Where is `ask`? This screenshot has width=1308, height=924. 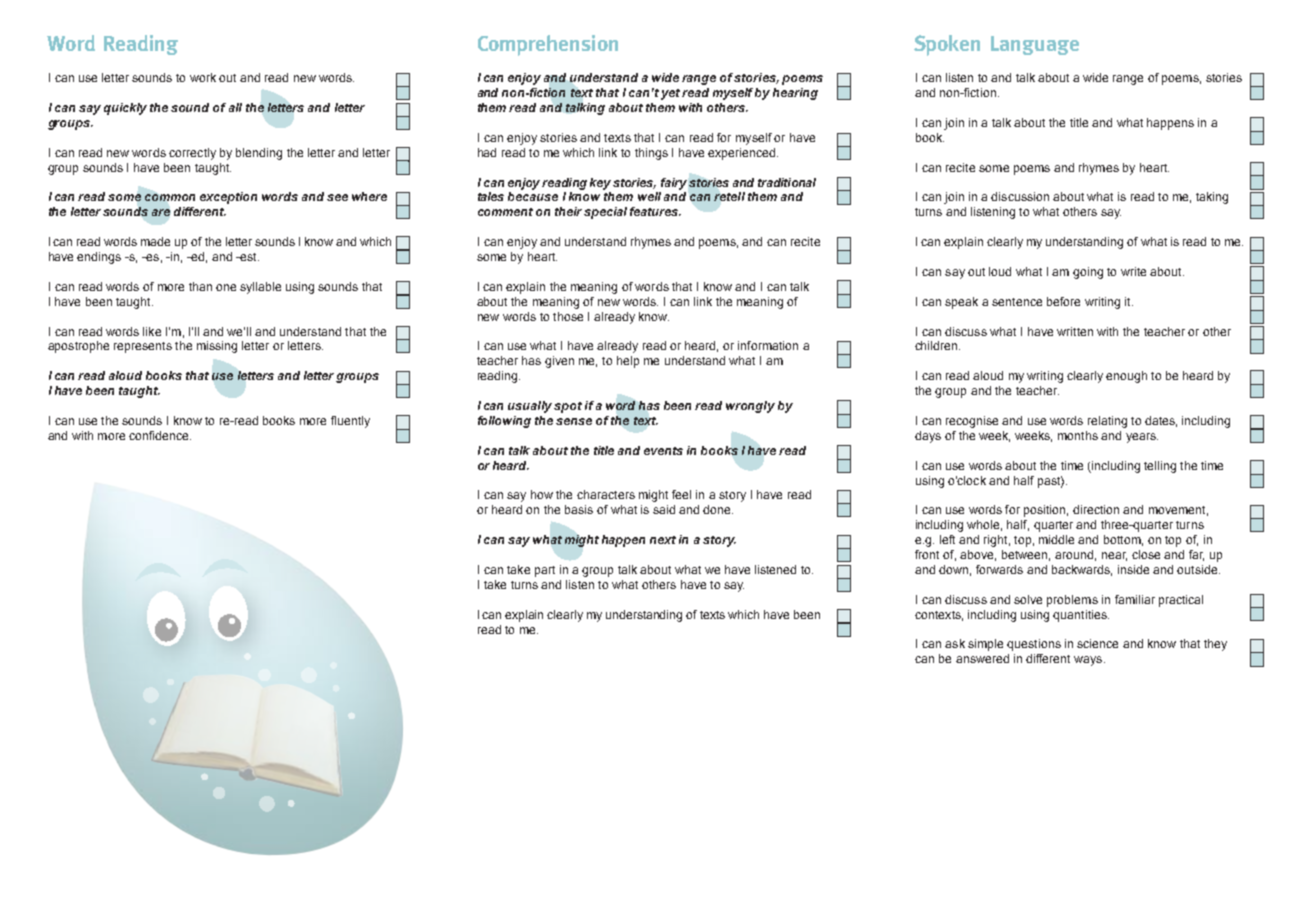
ask is located at coordinates (955, 643).
